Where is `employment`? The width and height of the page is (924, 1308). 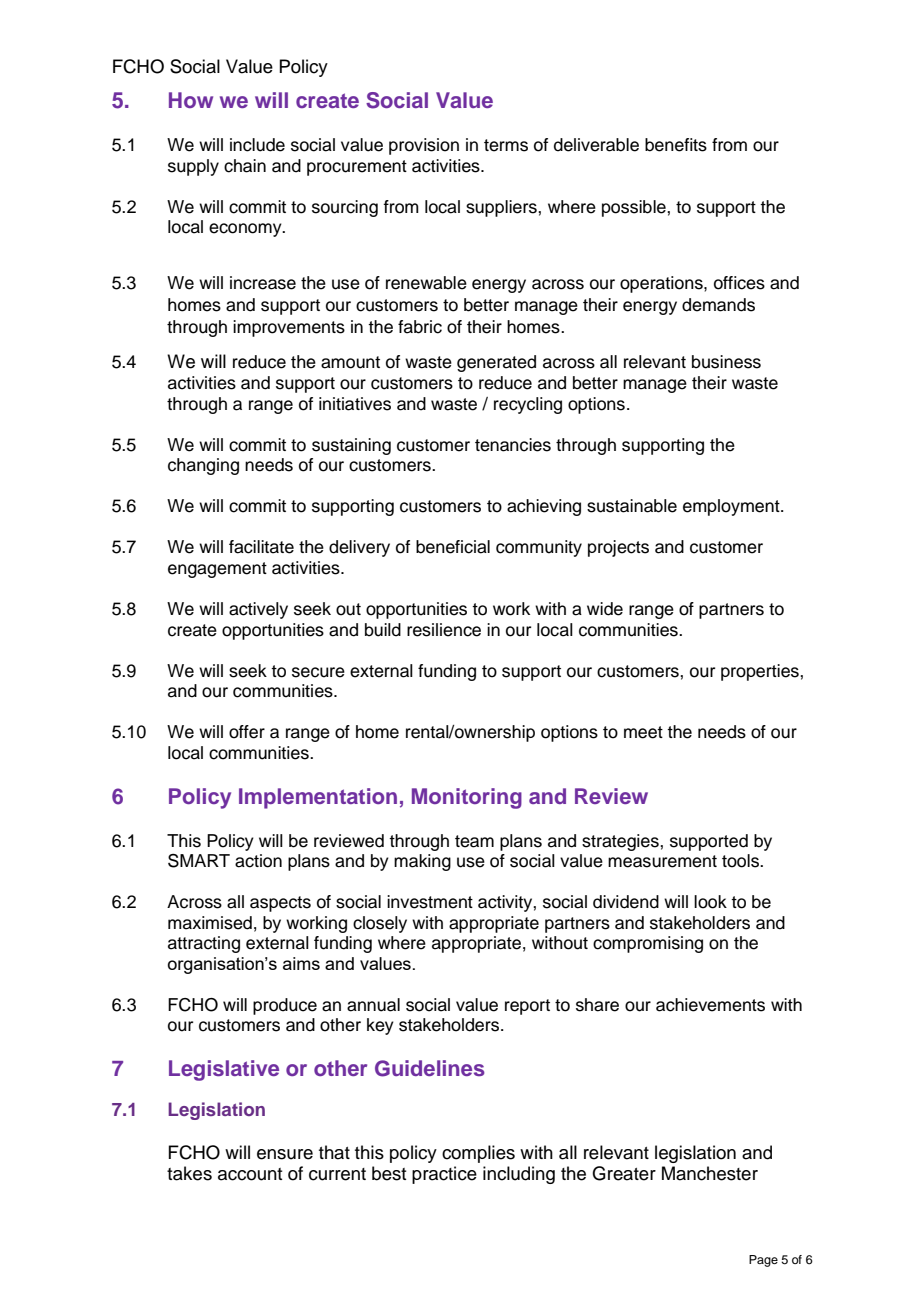 employment is located at coordinates (732, 507).
